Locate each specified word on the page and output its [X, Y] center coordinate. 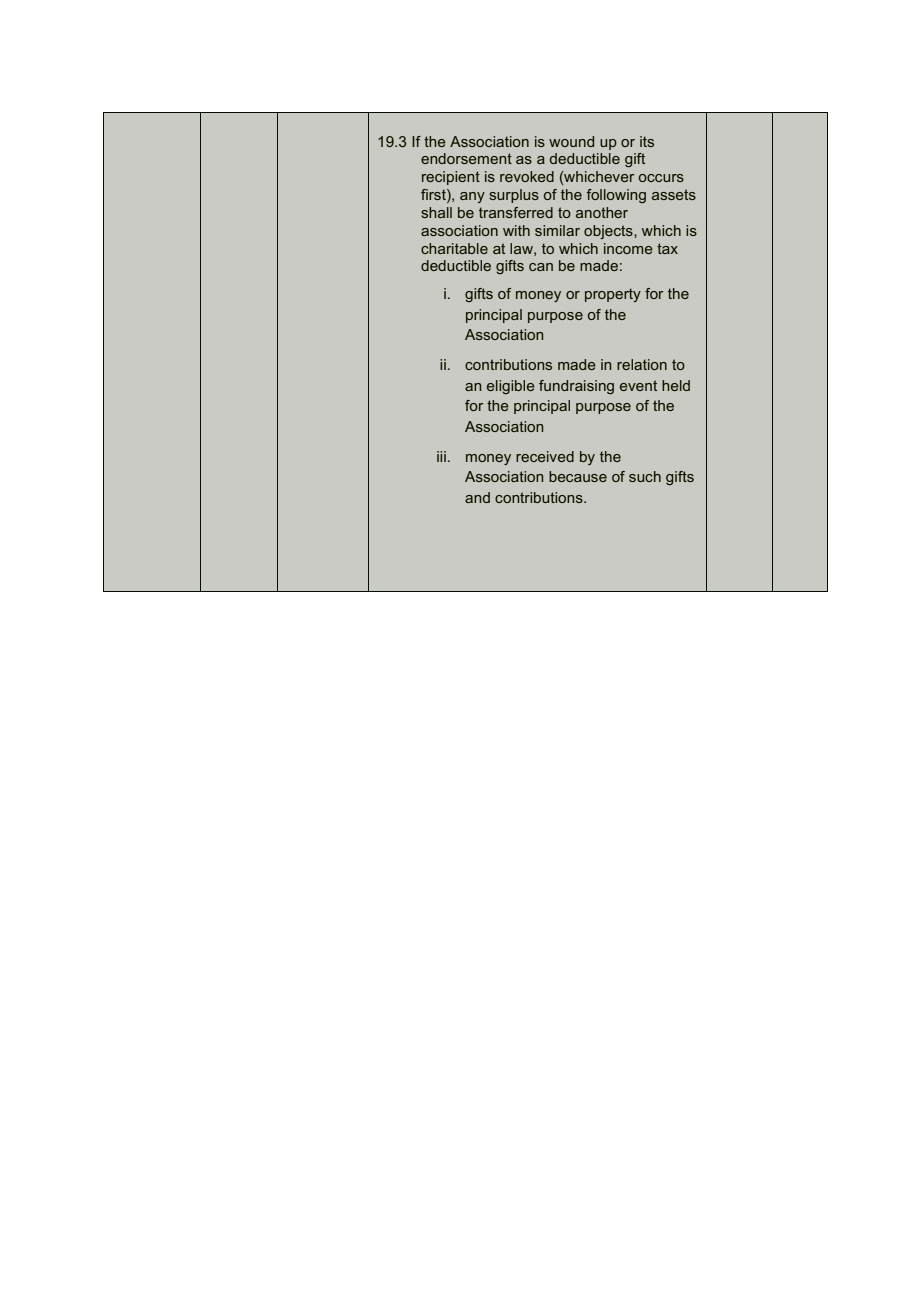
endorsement [466, 158]
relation [642, 364]
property [613, 295]
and [477, 497]
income [628, 248]
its [647, 141]
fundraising [576, 387]
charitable [454, 248]
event [638, 385]
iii [441, 456]
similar [557, 230]
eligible [511, 387]
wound [571, 141]
